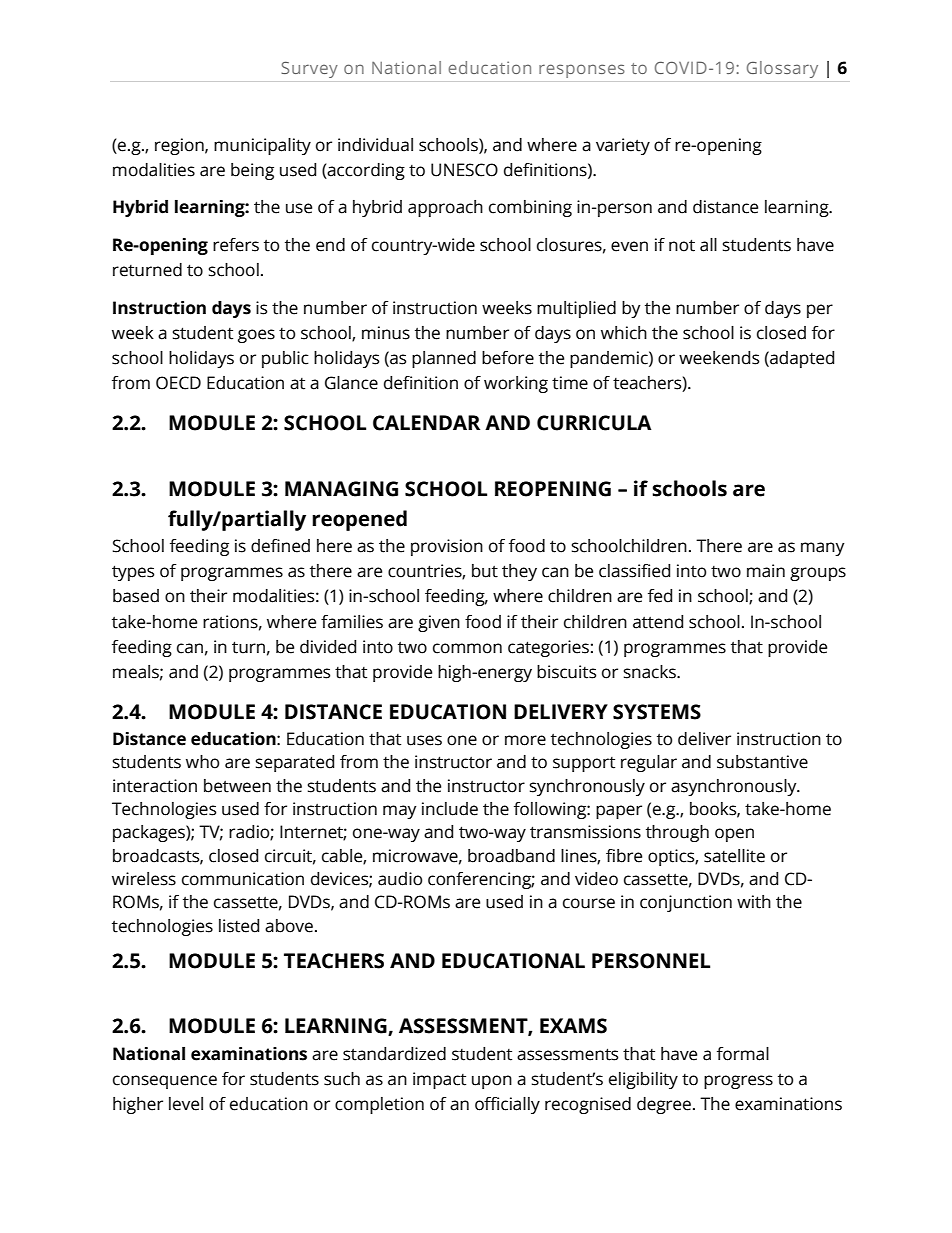  Describe the element at coordinates (178, 383) in the image. I see `OECD` at that location.
